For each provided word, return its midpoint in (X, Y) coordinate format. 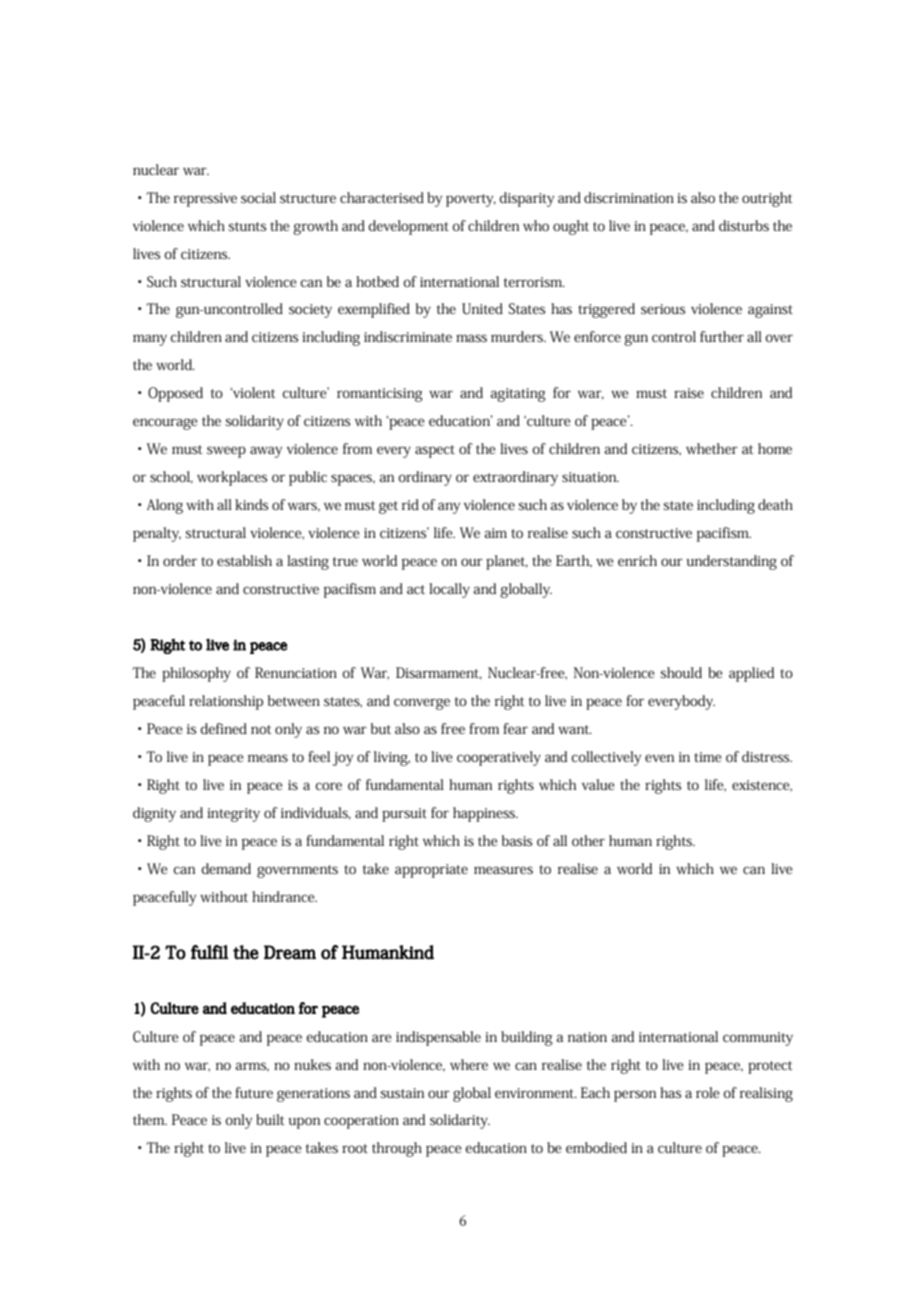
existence (762, 785)
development (408, 227)
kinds (251, 504)
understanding (732, 562)
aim (495, 533)
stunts (247, 226)
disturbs (744, 225)
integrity (233, 815)
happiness (485, 814)
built (270, 1119)
